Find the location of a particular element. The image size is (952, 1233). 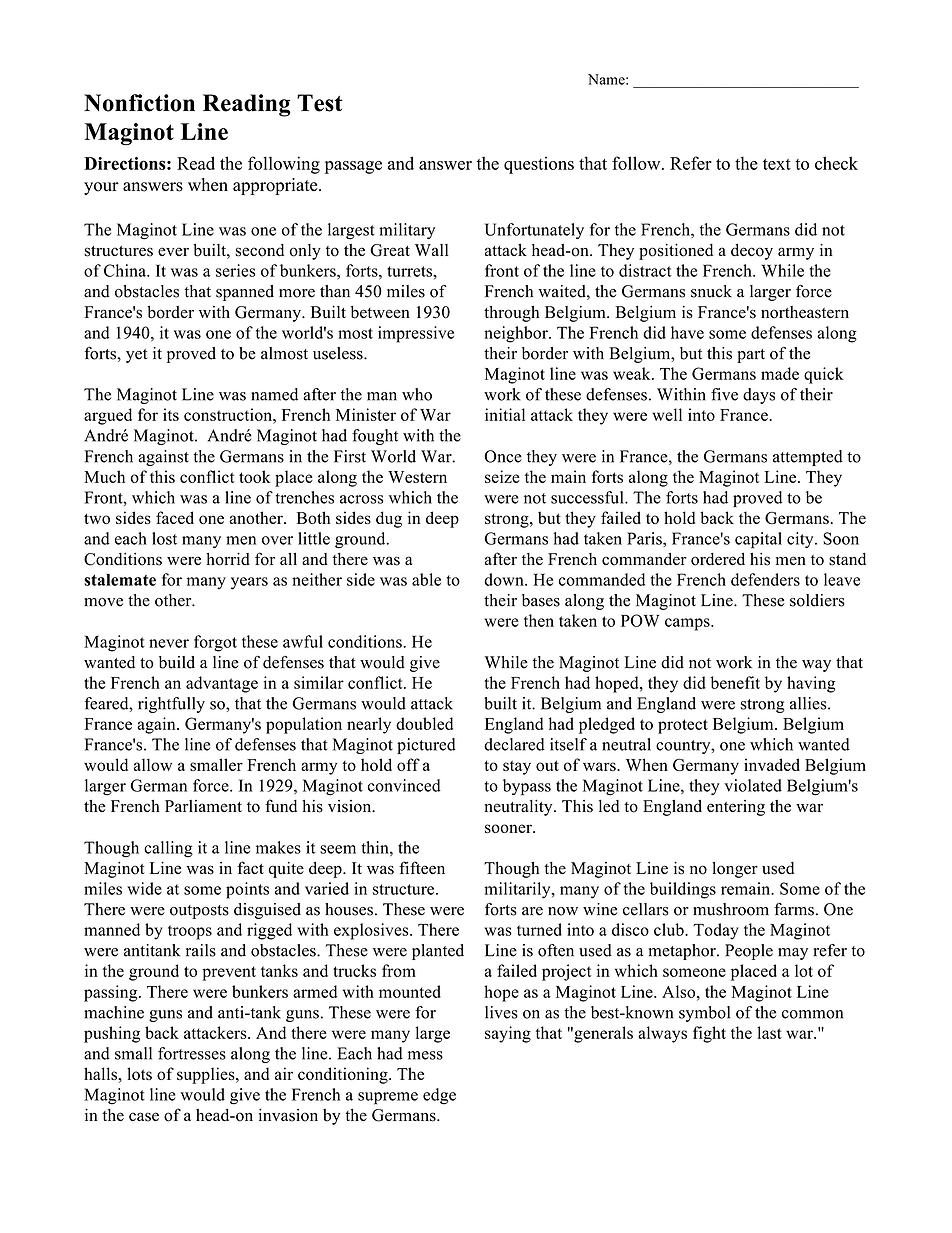

invaded is located at coordinates (772, 764).
